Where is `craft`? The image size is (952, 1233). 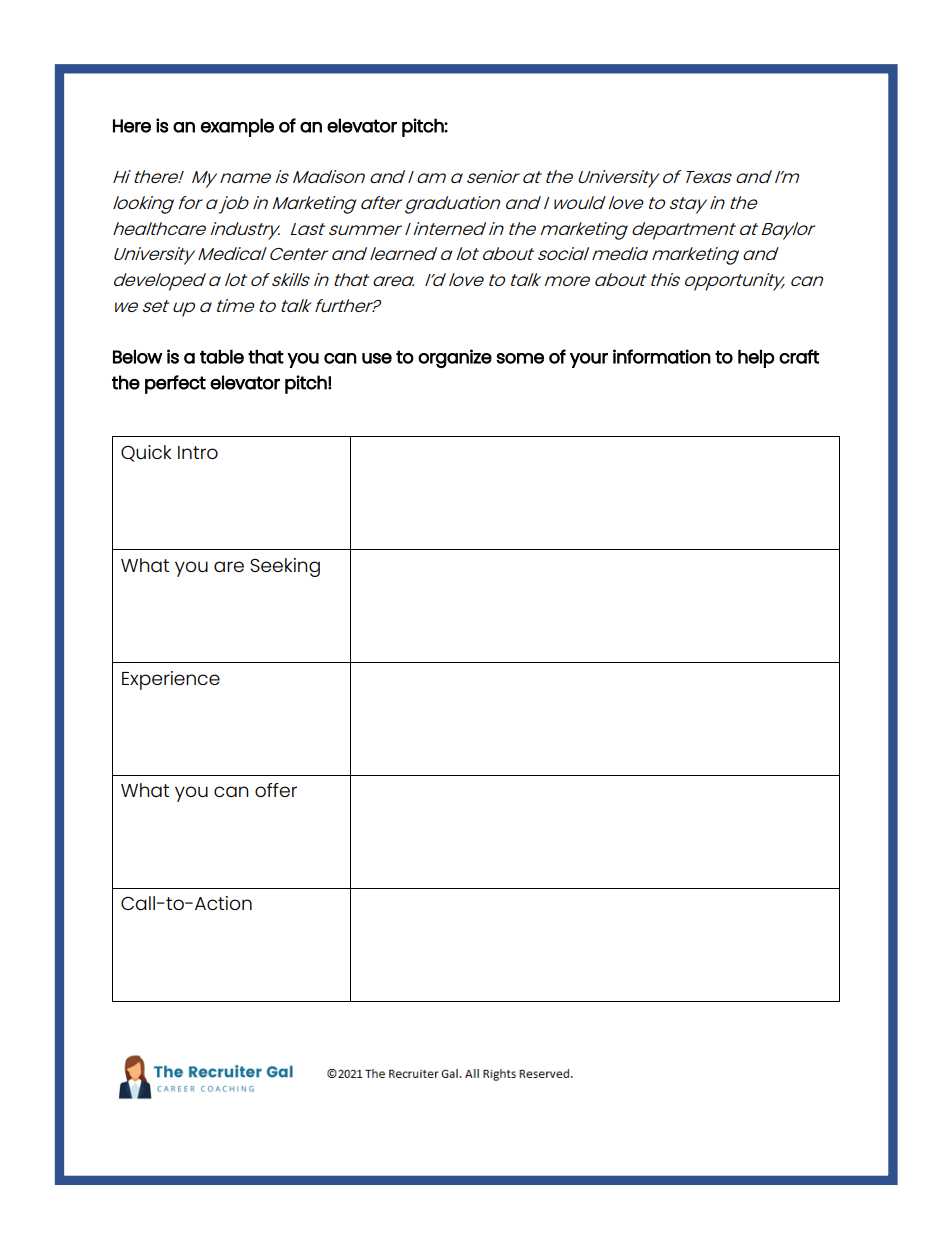
craft is located at coordinates (799, 356).
